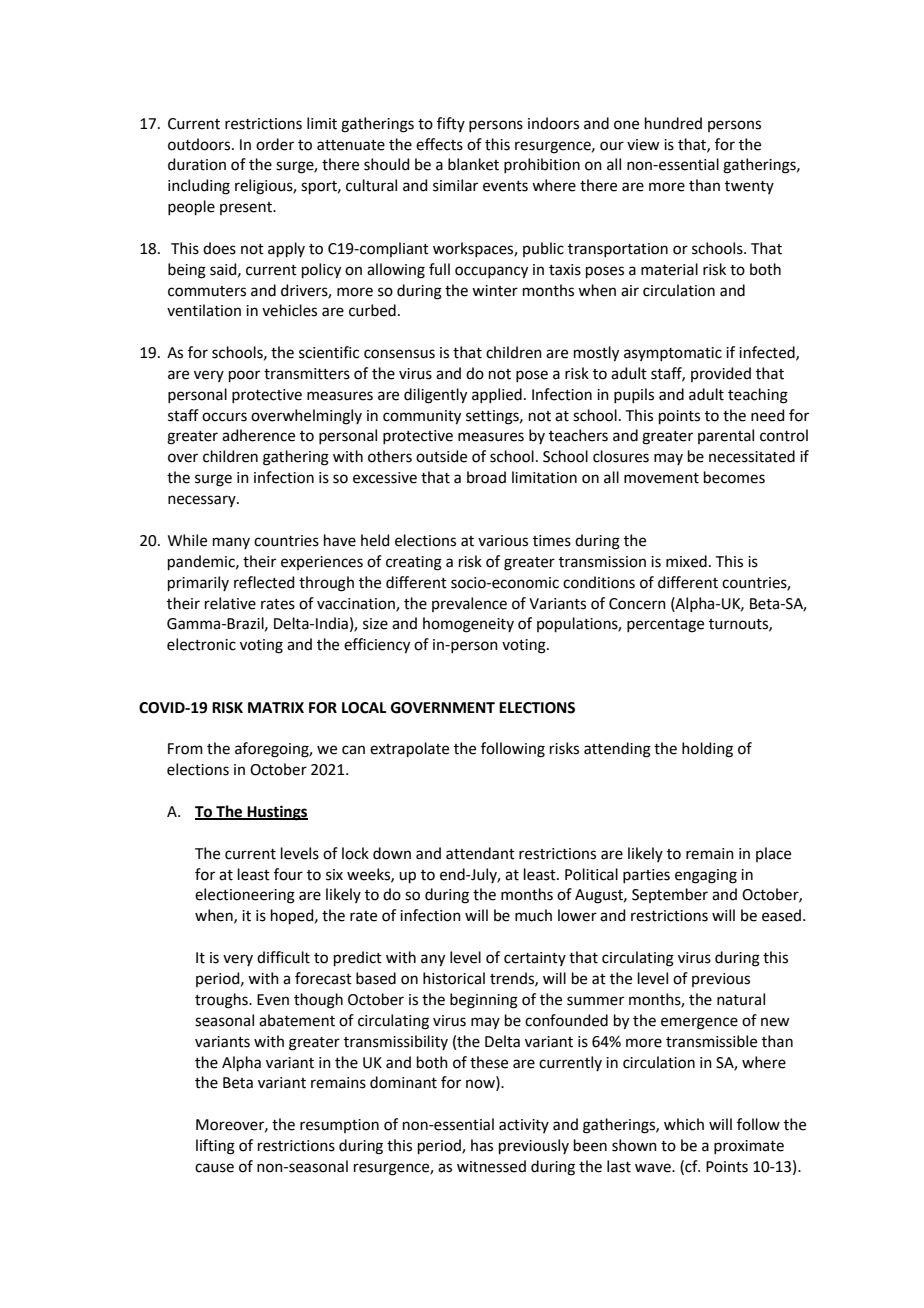 The height and width of the page is (1308, 924). Describe the element at coordinates (486, 477) in the page. I see `broad` at that location.
